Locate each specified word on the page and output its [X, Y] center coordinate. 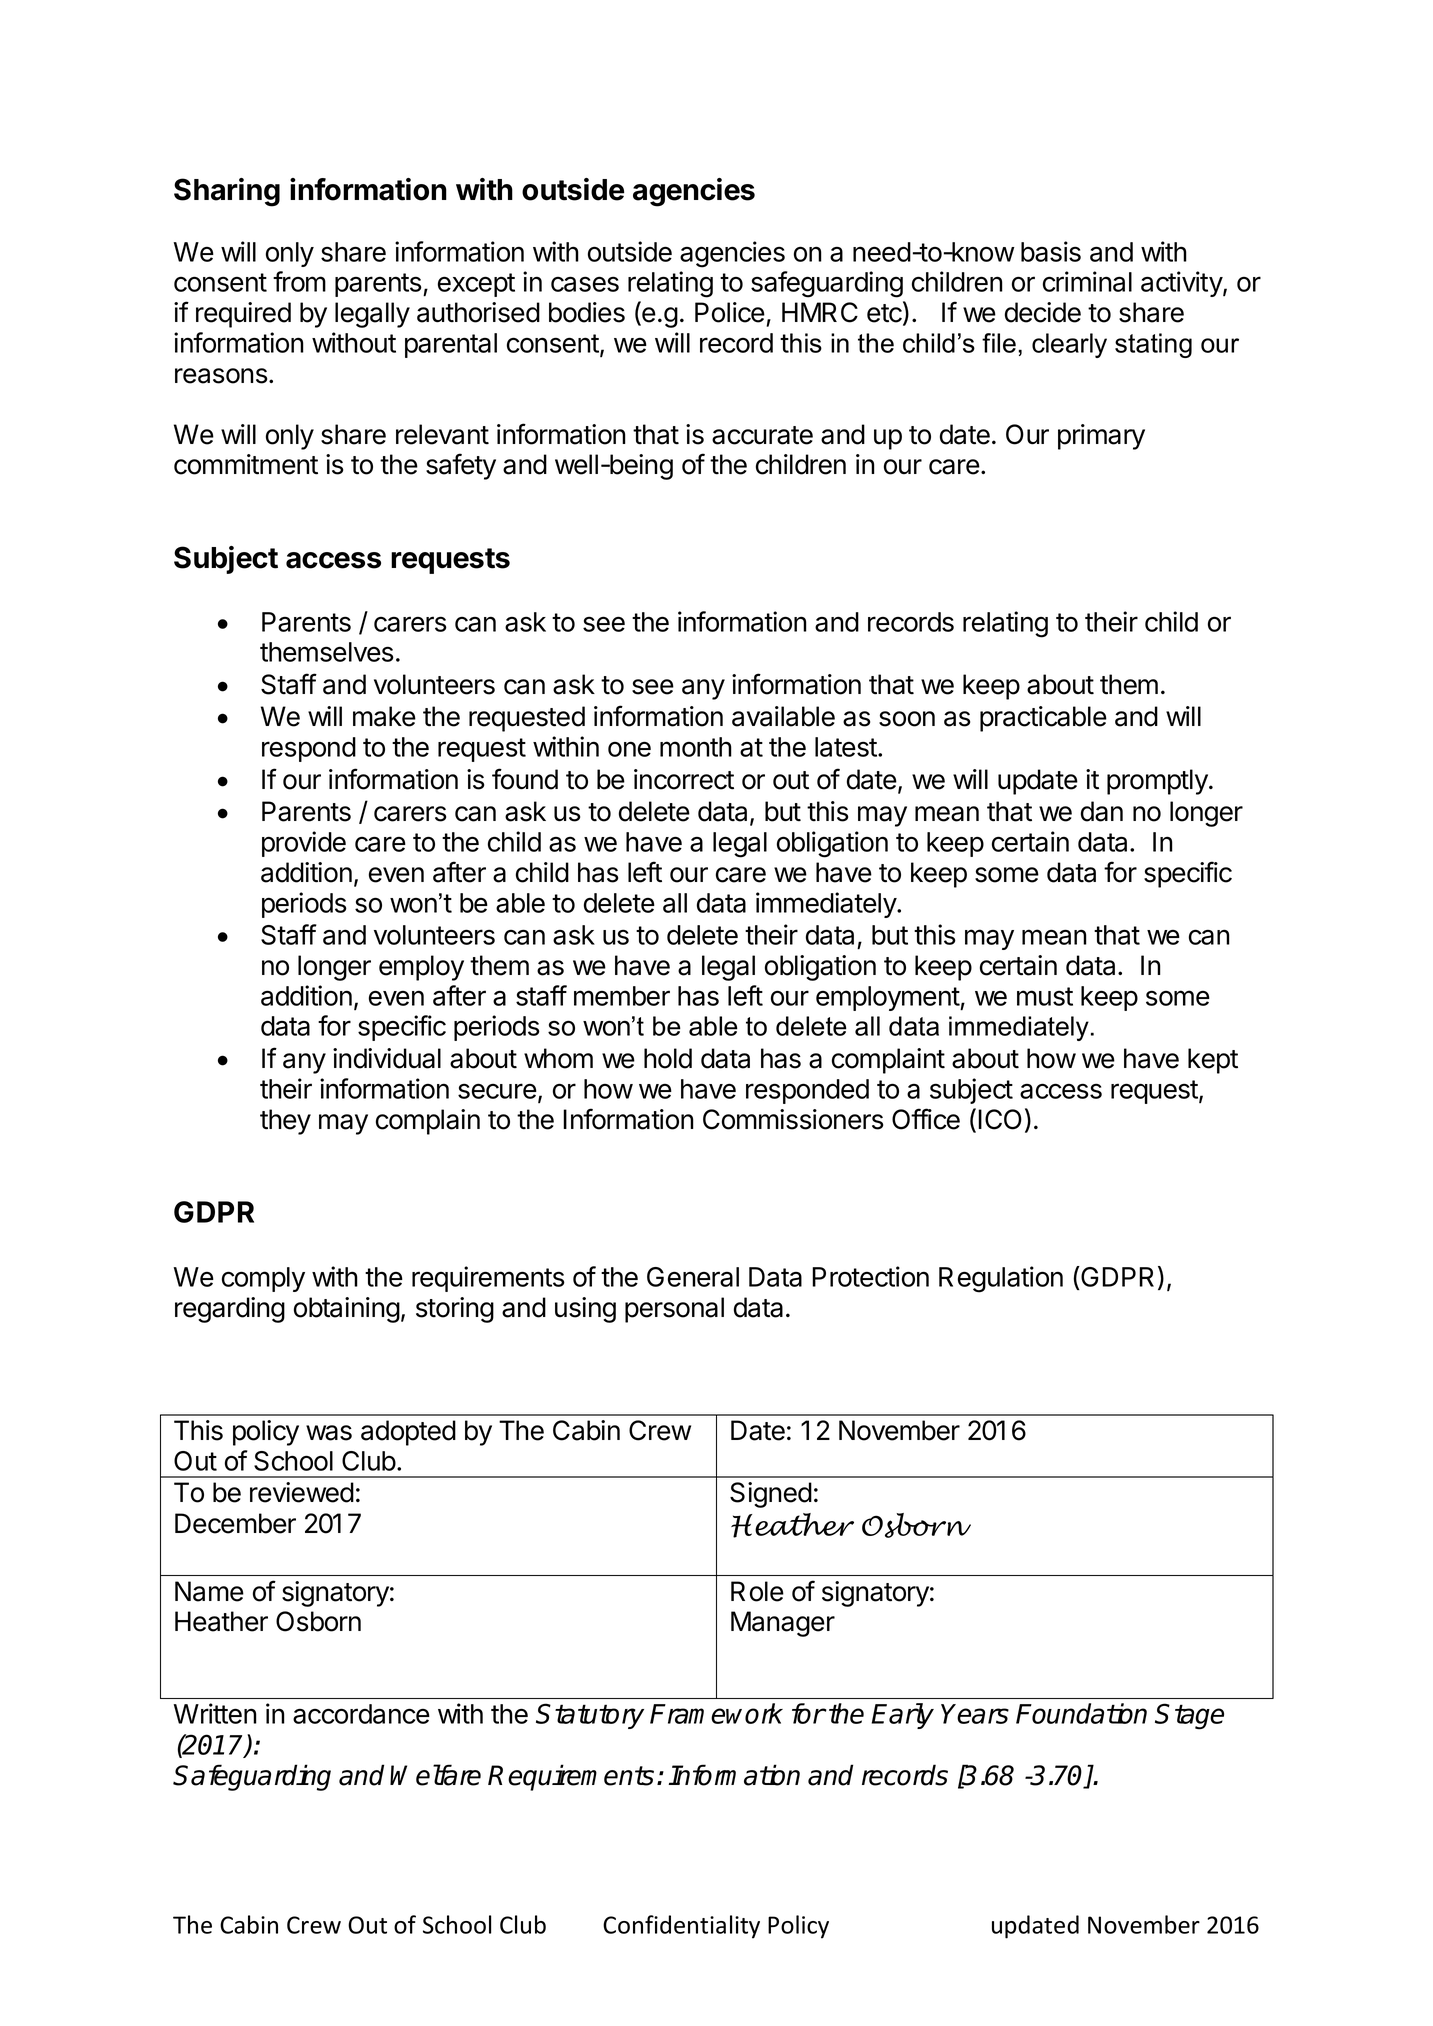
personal [674, 1310]
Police [730, 312]
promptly [1158, 782]
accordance [361, 1714]
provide [304, 844]
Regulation [1001, 1279]
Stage [1189, 1716]
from [299, 281]
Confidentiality [681, 1927]
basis [1051, 251]
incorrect [684, 779]
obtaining [347, 1310]
